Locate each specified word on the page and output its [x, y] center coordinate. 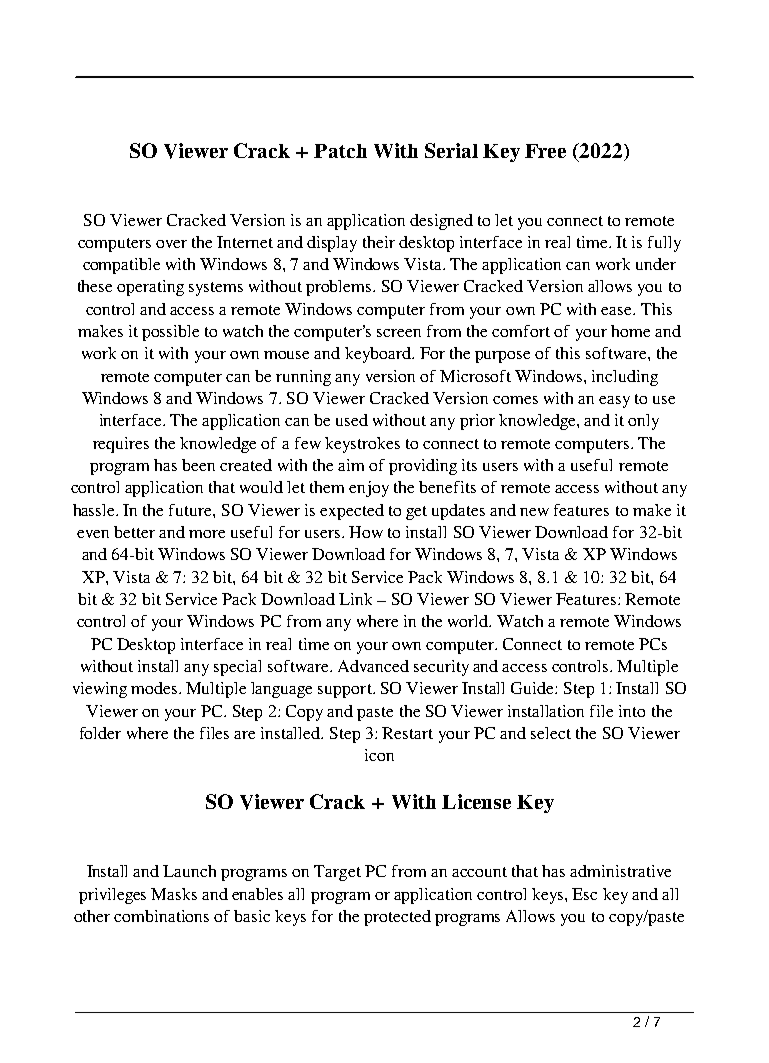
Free [545, 151]
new [534, 512]
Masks [174, 894]
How [366, 532]
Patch [340, 151]
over [171, 244]
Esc [584, 894]
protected [397, 918]
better [134, 532]
